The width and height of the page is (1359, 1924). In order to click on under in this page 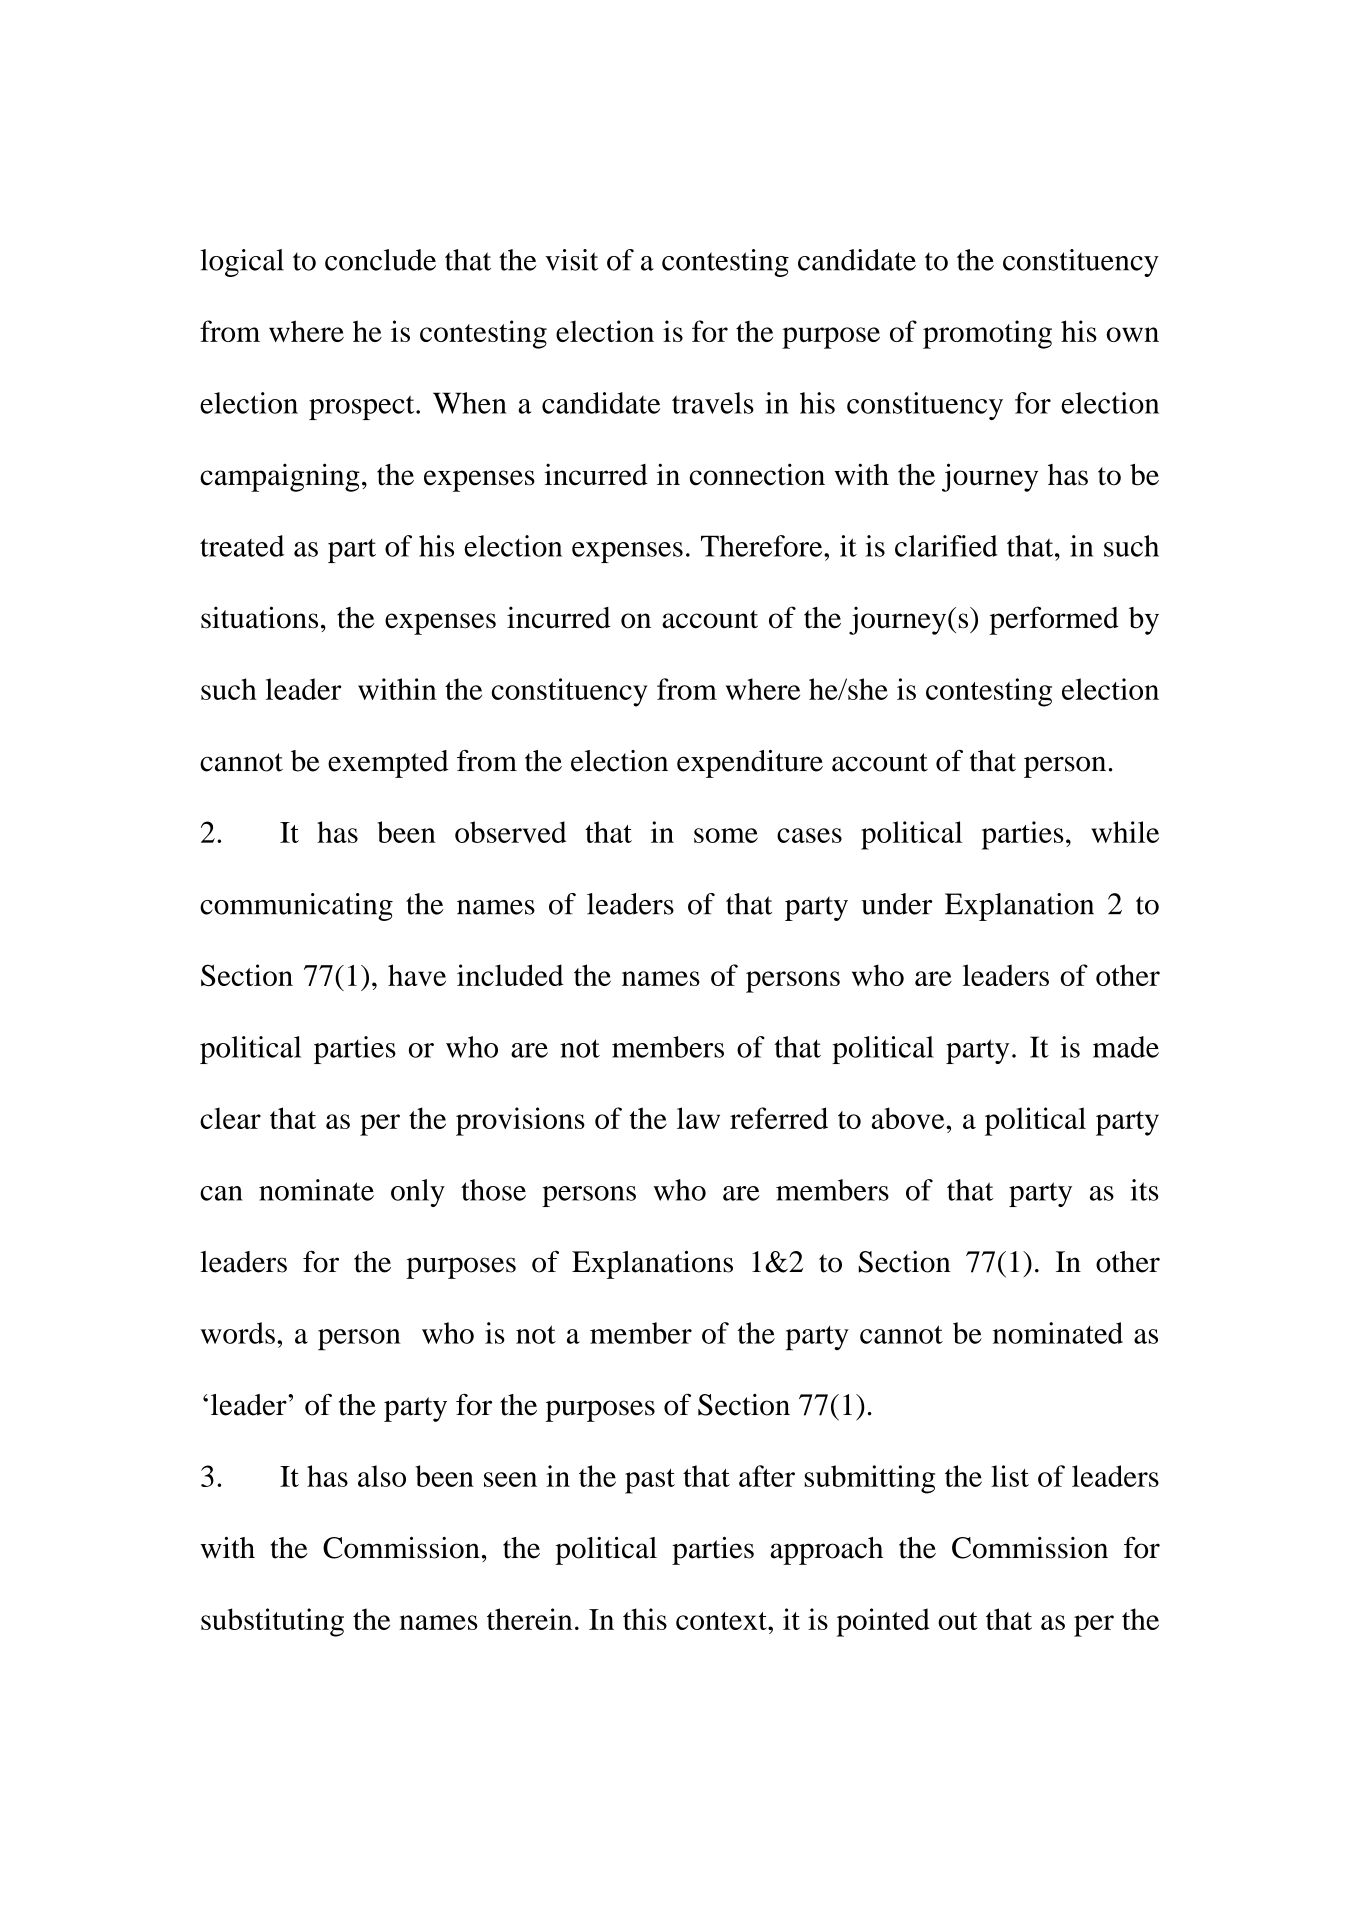, I will do `click(896, 904)`.
